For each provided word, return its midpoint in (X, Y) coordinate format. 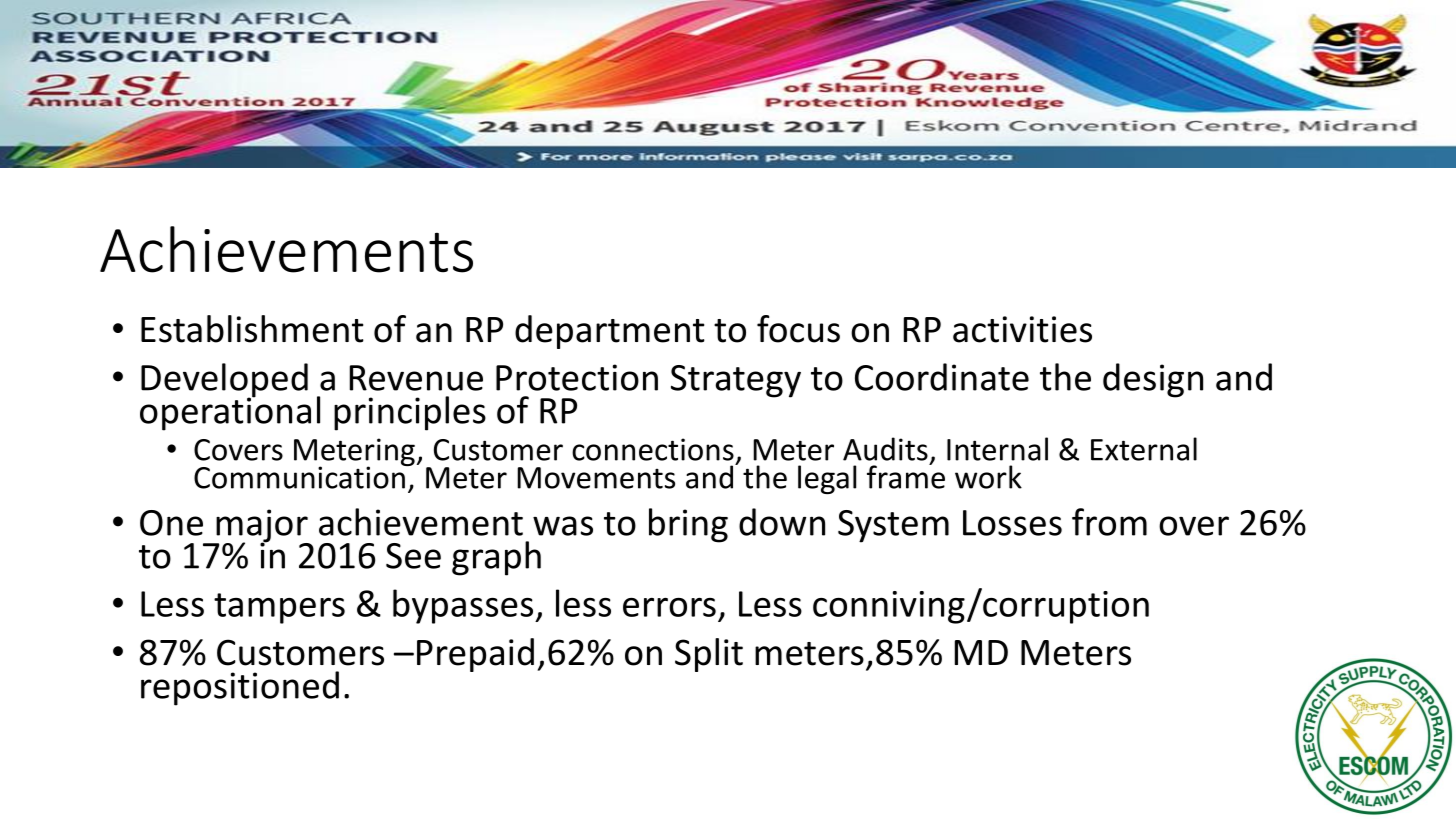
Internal (997, 449)
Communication (300, 476)
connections (653, 449)
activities (1022, 329)
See (413, 556)
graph (496, 558)
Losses (1012, 523)
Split (709, 655)
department (610, 332)
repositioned (240, 688)
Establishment (252, 329)
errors (669, 607)
